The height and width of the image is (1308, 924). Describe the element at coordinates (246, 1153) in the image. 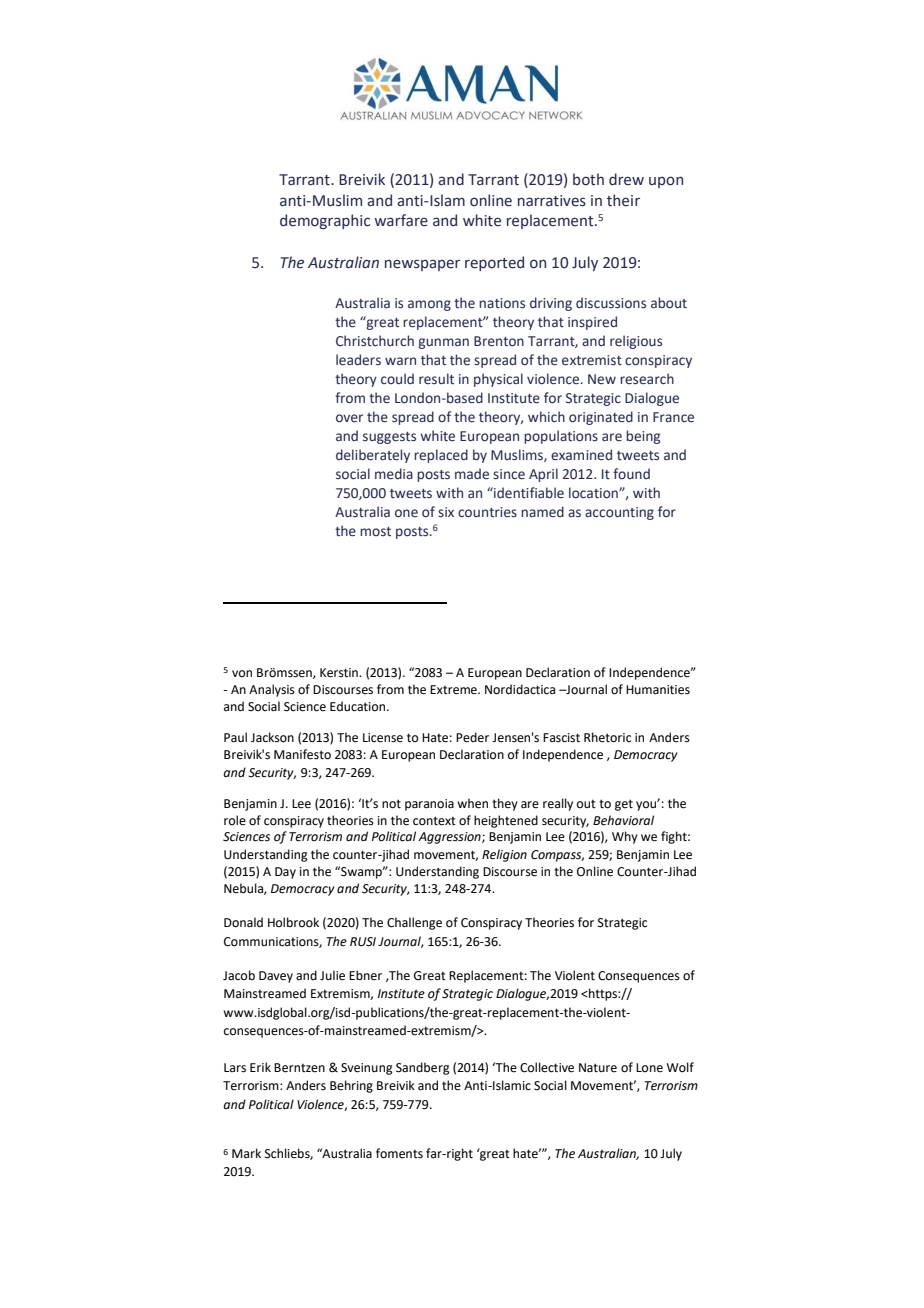

I see `Mark` at that location.
